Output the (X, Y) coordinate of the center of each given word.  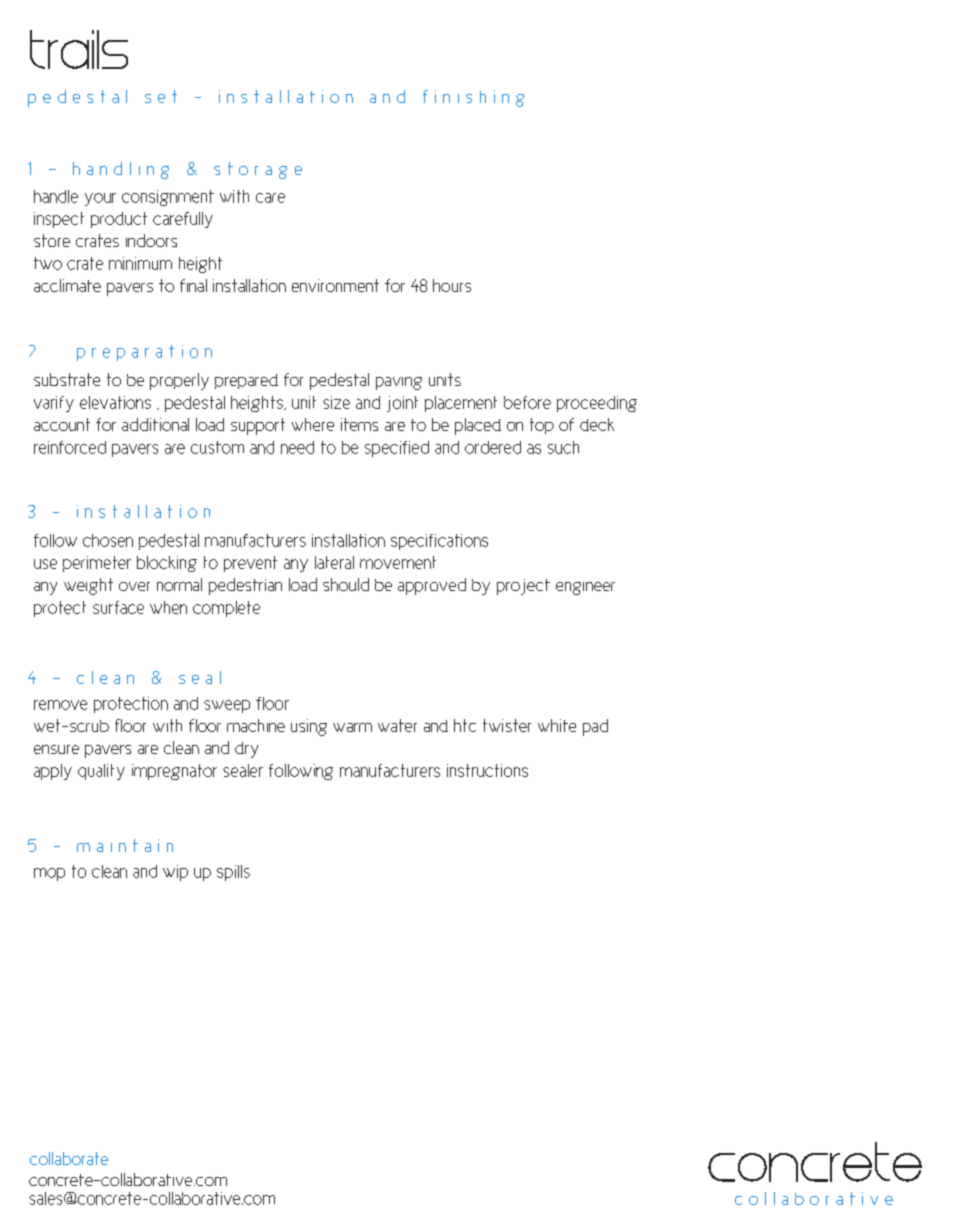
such (563, 447)
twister (507, 725)
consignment (168, 198)
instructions (487, 770)
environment (335, 285)
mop (49, 874)
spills (233, 873)
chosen (108, 540)
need (297, 447)
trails (79, 49)
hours (452, 285)
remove (60, 705)
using (309, 727)
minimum (140, 263)
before (527, 402)
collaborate (69, 1158)
